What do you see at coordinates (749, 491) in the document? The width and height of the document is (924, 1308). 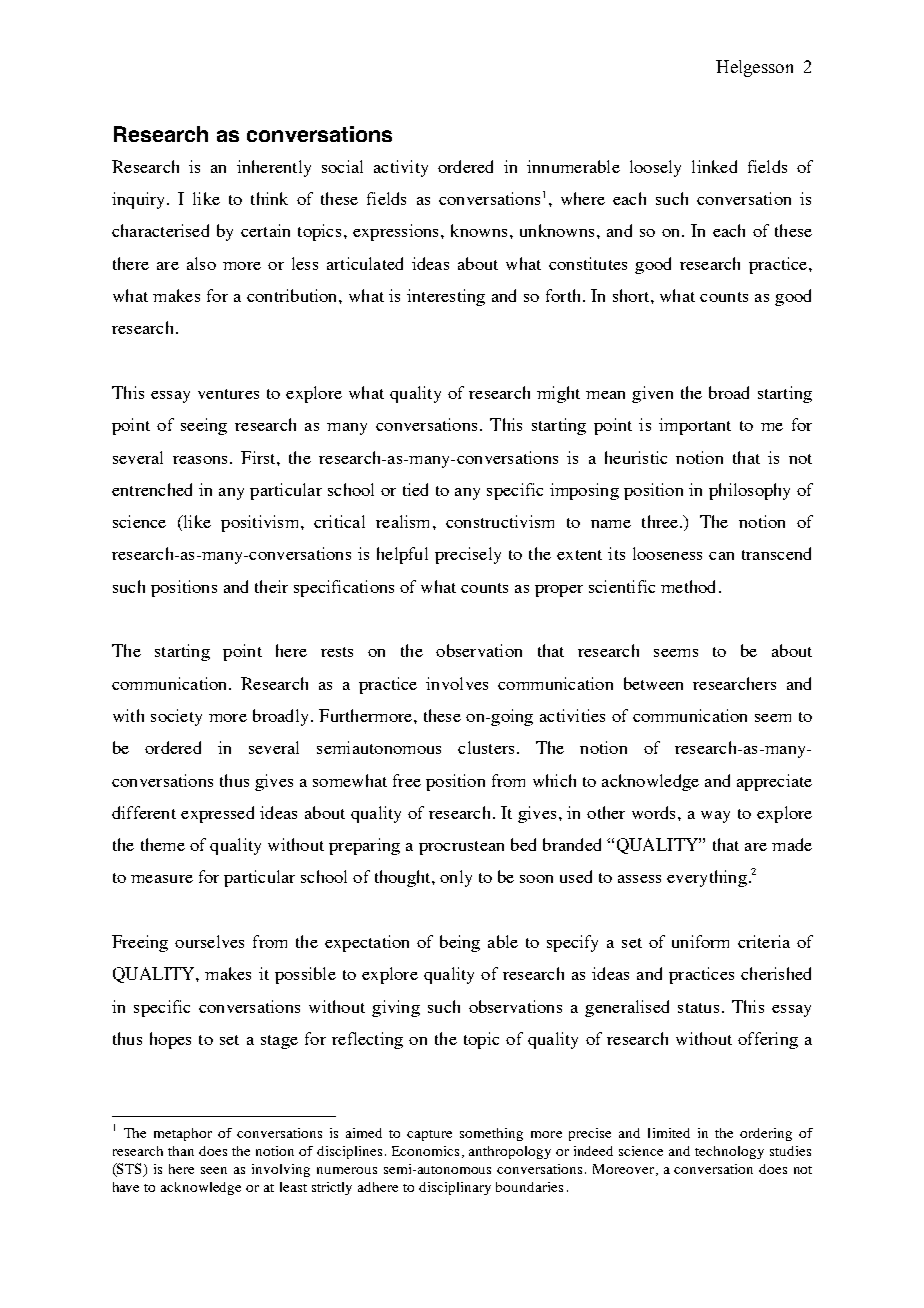 I see `philosophy` at bounding box center [749, 491].
